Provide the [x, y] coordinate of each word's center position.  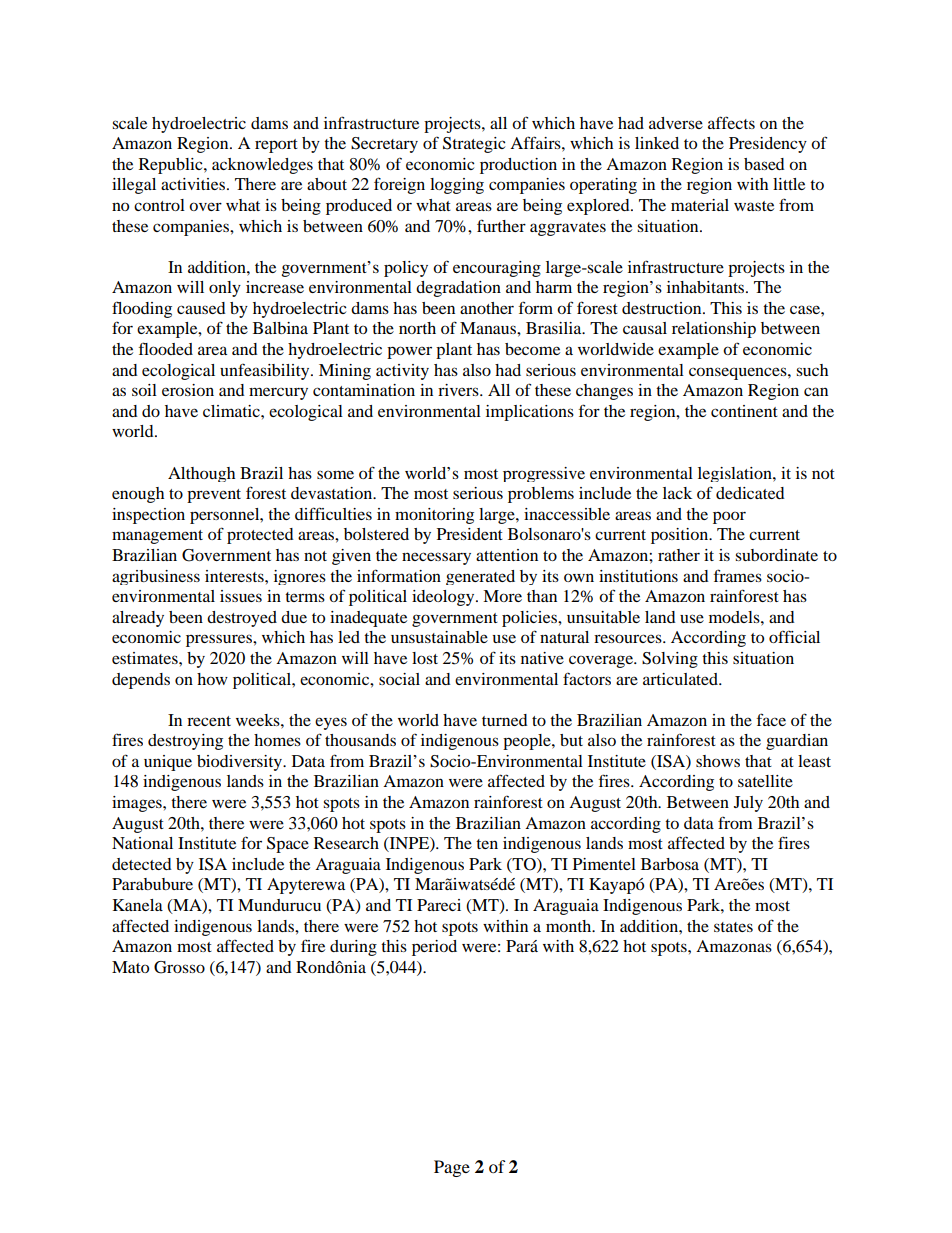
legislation [736, 474]
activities [194, 184]
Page [452, 1168]
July [748, 804]
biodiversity [241, 763]
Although [201, 474]
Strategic [474, 145]
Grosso [179, 967]
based [764, 164]
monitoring [434, 516]
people [528, 742]
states [733, 927]
